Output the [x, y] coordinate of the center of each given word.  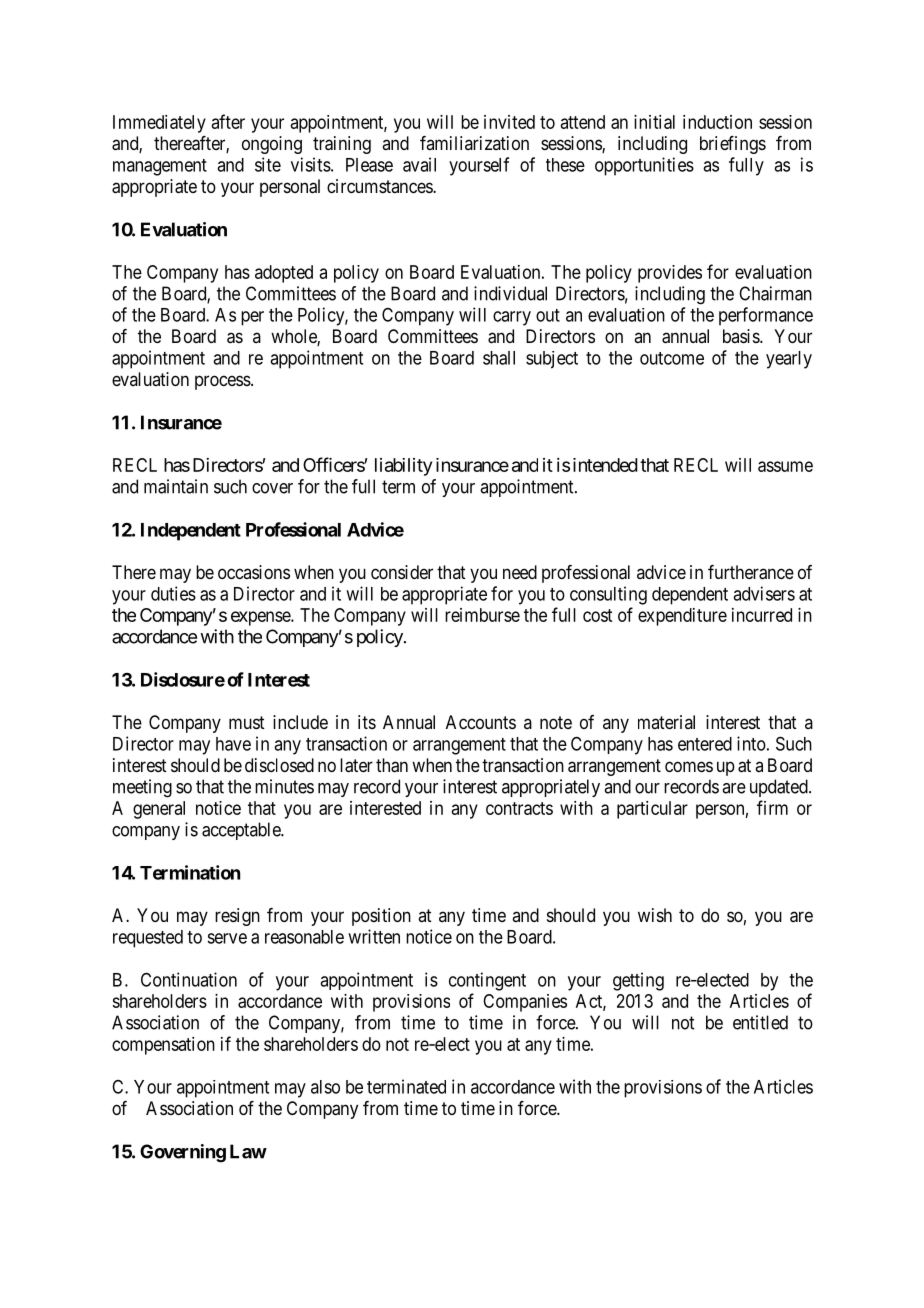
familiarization [474, 143]
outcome [672, 358]
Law [248, 1151]
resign [237, 917]
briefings [733, 145]
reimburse [482, 615]
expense [261, 618]
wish [655, 915]
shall [499, 358]
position [381, 917]
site [268, 164]
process [223, 382]
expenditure [682, 617]
